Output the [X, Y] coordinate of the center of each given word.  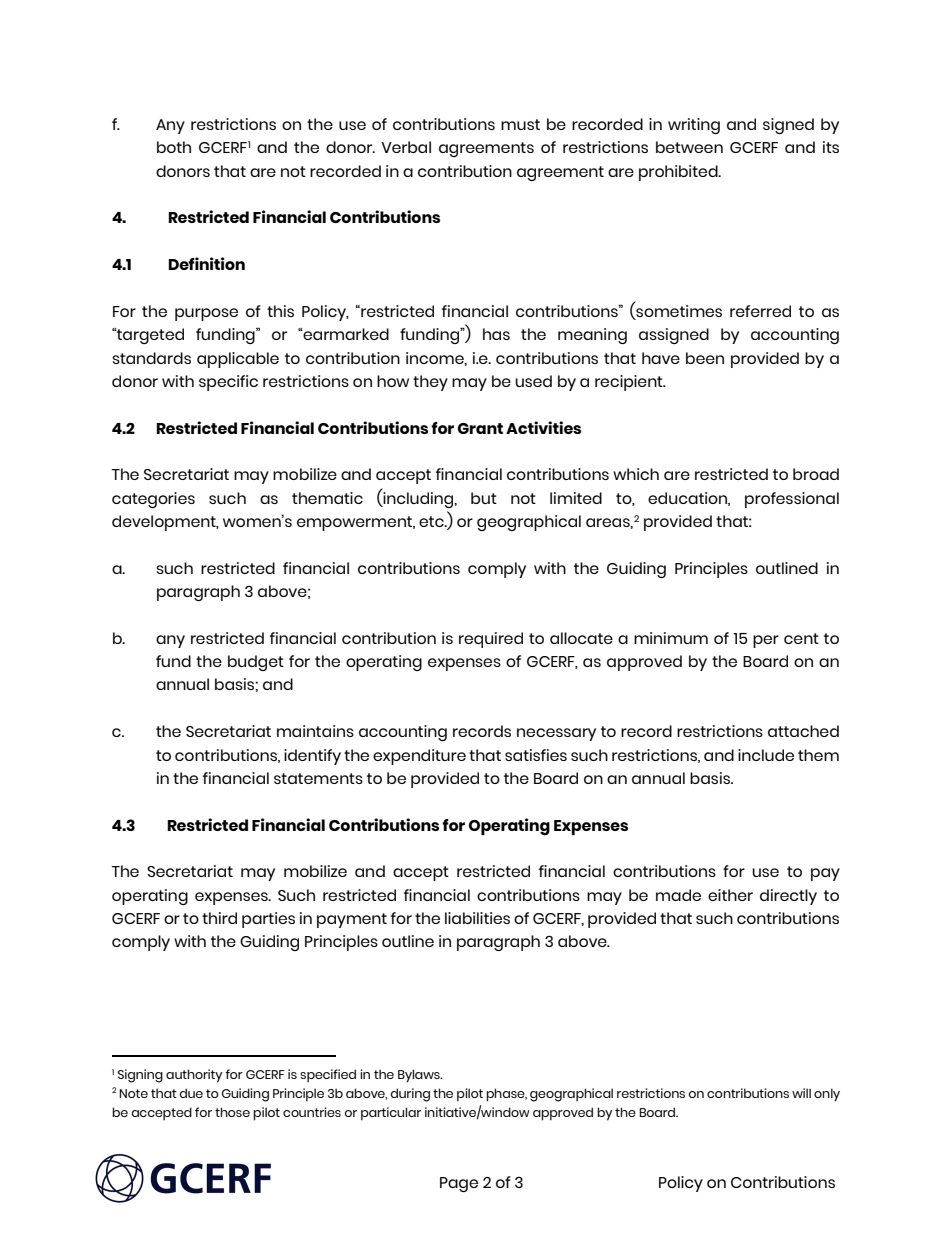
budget [256, 663]
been [705, 358]
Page [459, 1184]
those [232, 1112]
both [174, 147]
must [520, 124]
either [730, 895]
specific [228, 383]
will [801, 1093]
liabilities [477, 918]
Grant [480, 428]
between [689, 147]
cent [801, 638]
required [491, 640]
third [219, 918]
